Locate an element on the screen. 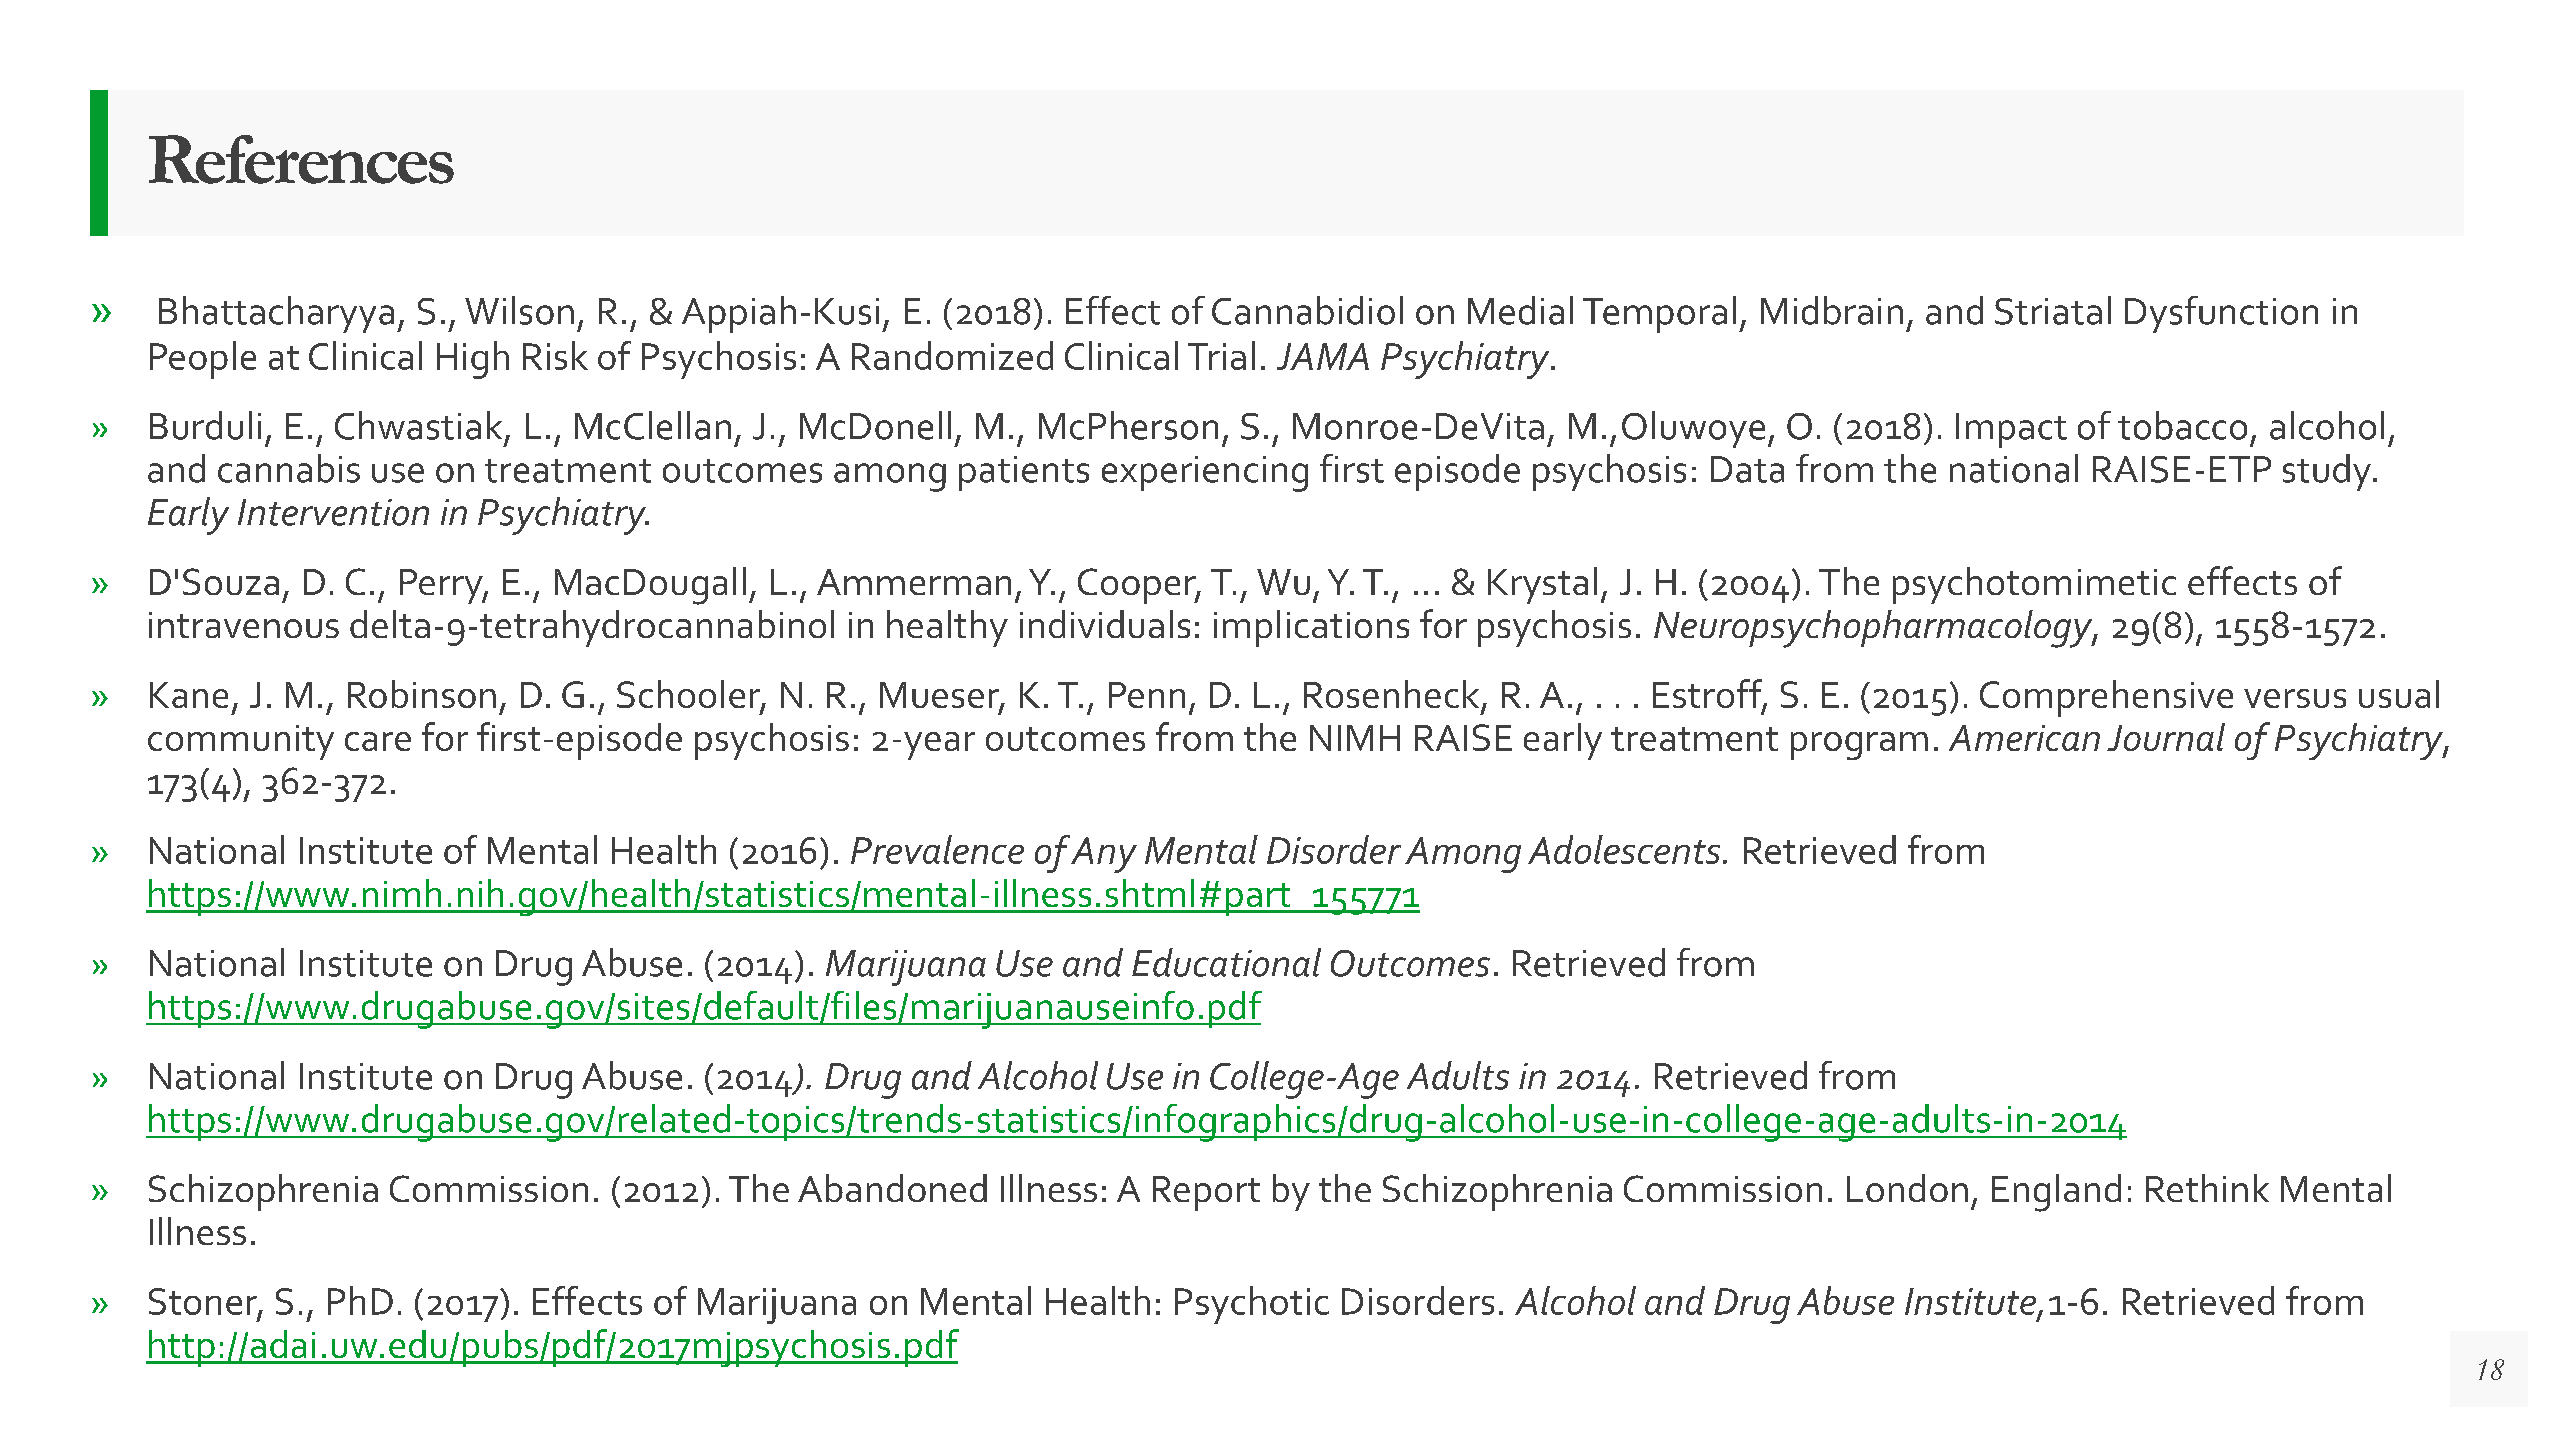 This screenshot has width=2552, height=1436. Psychotic is located at coordinates (1252, 1305).
